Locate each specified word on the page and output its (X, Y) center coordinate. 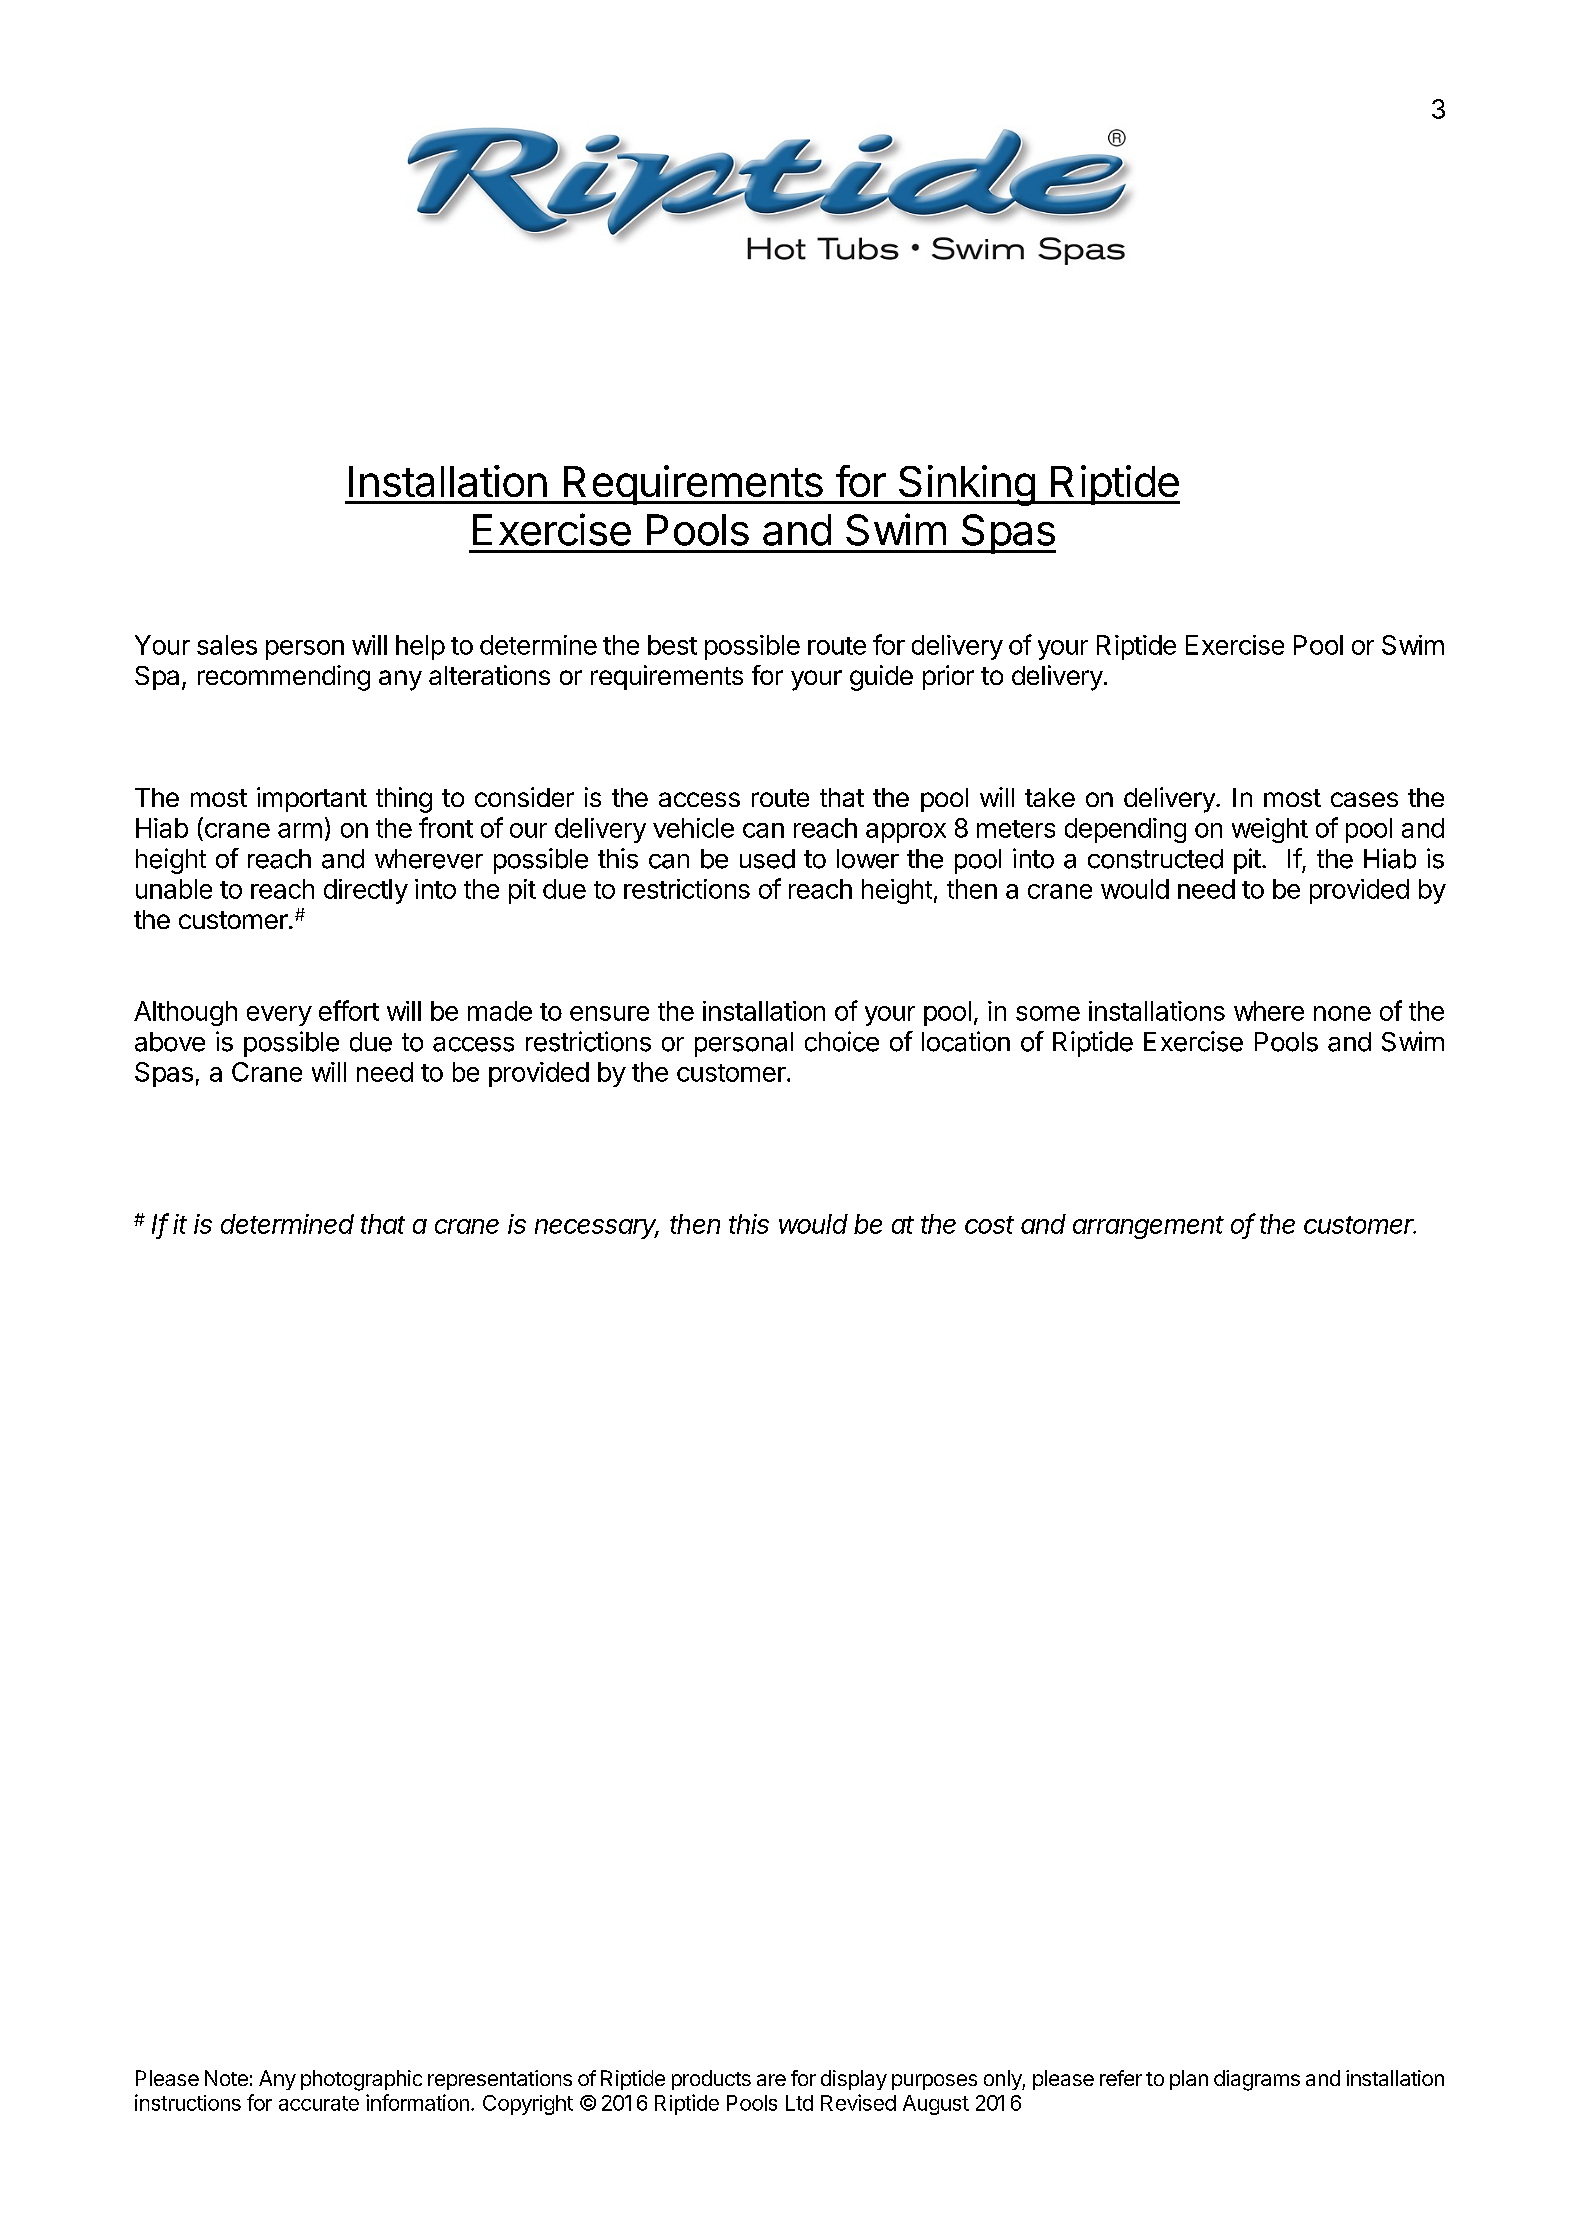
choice (842, 1041)
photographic (361, 2080)
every (279, 1016)
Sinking (966, 485)
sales (227, 645)
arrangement (1148, 1227)
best (672, 645)
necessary (597, 1229)
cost (989, 1225)
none (1342, 1013)
